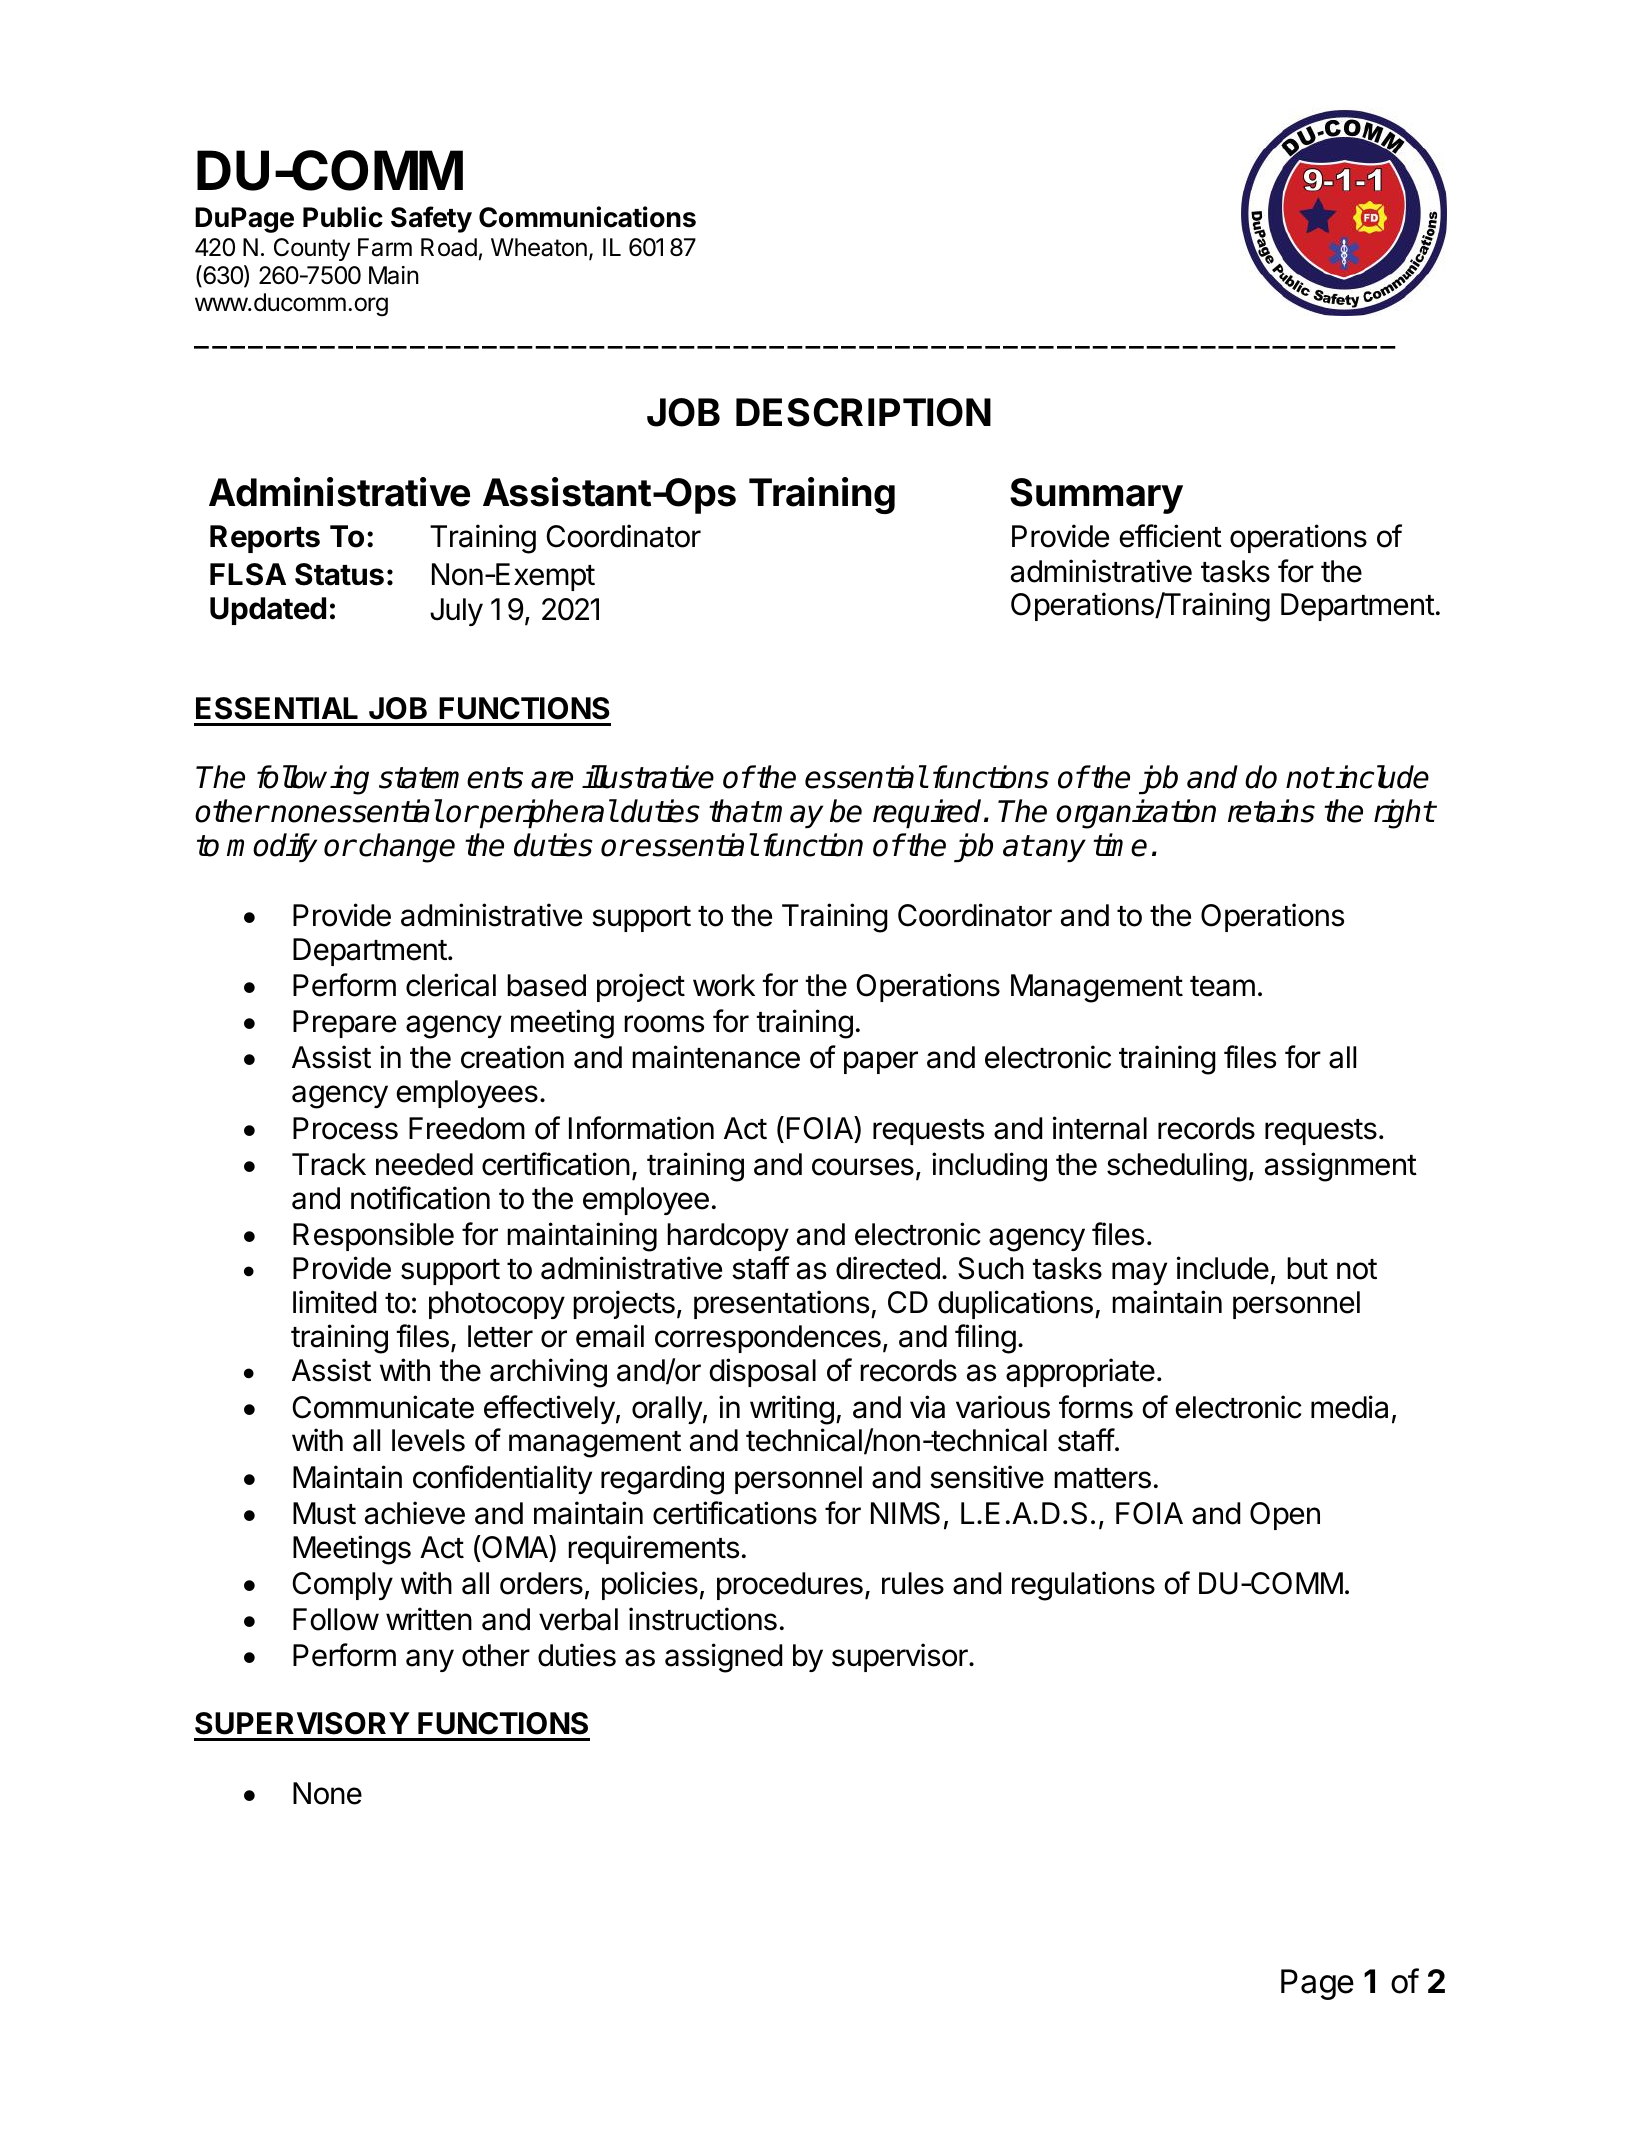 The height and width of the screenshot is (2135, 1650). I want to click on DESCRIPTION, so click(863, 412).
